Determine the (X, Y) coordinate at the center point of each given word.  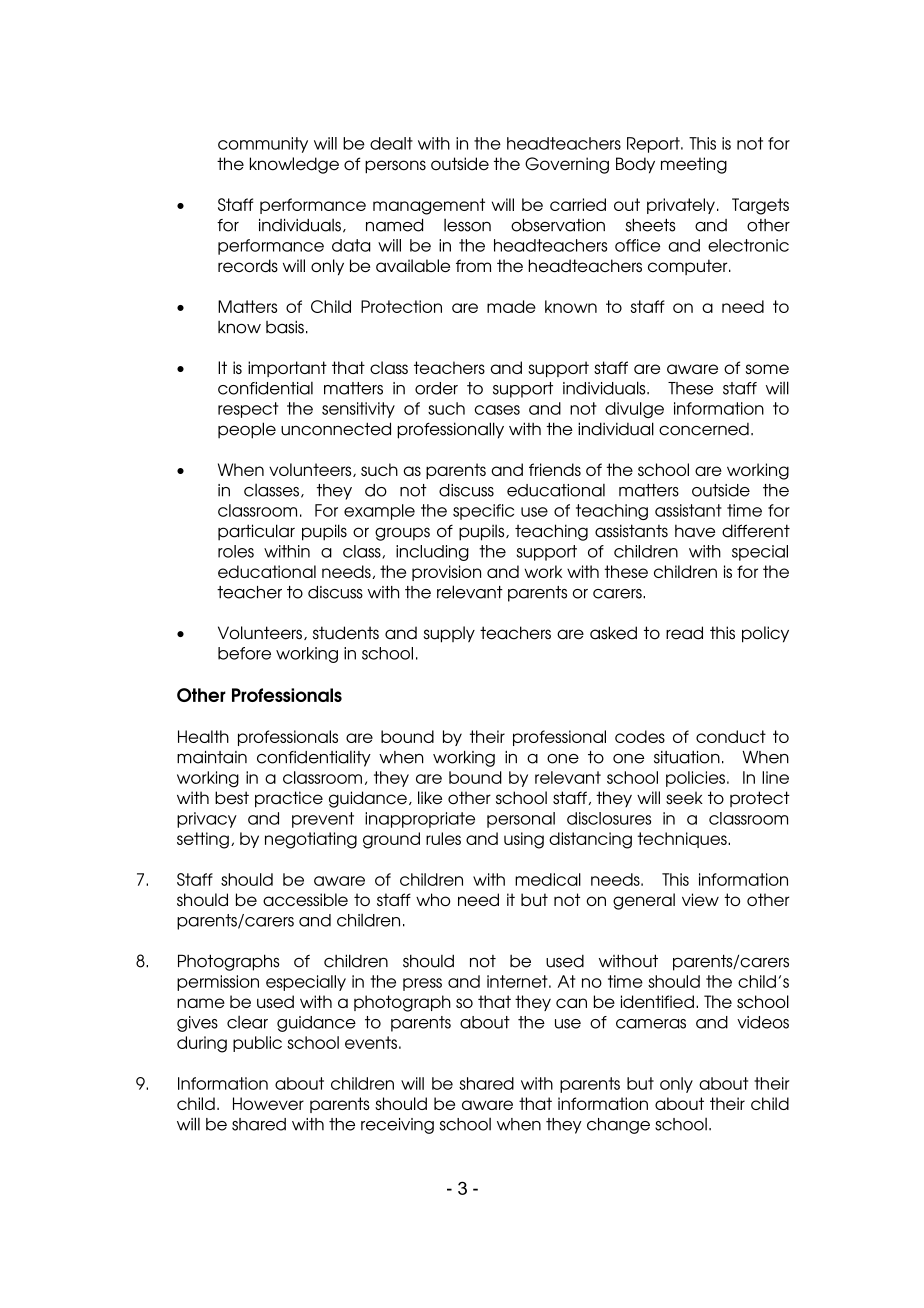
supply (449, 634)
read (684, 633)
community (263, 145)
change (618, 1126)
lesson (467, 225)
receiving (397, 1126)
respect (248, 410)
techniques (683, 840)
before (244, 653)
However (268, 1103)
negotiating (311, 840)
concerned (704, 429)
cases (497, 410)
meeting (694, 165)
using (524, 840)
